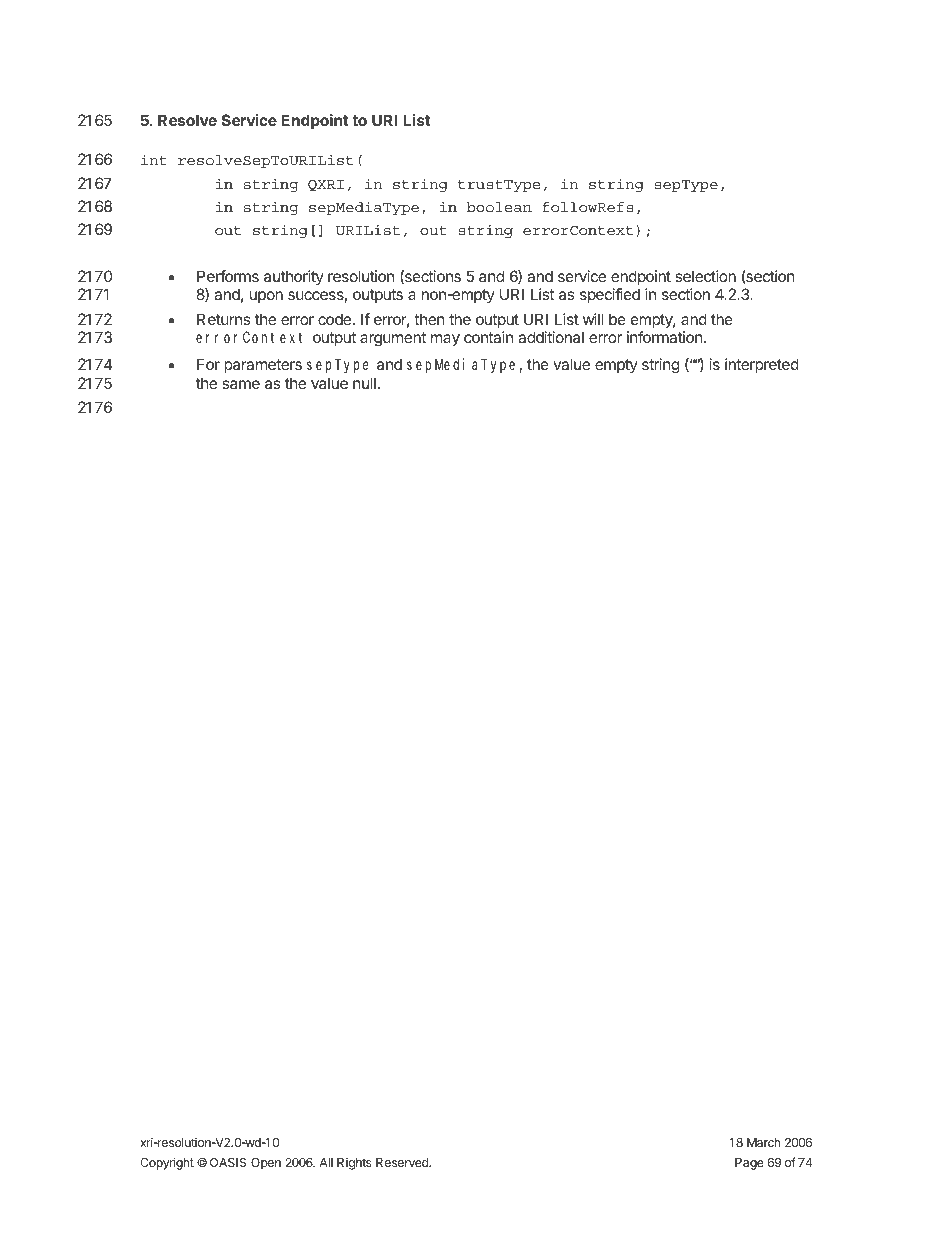 Image resolution: width=952 pixels, height=1233 pixels. What do you see at coordinates (364, 383) in the screenshot?
I see `null` at bounding box center [364, 383].
